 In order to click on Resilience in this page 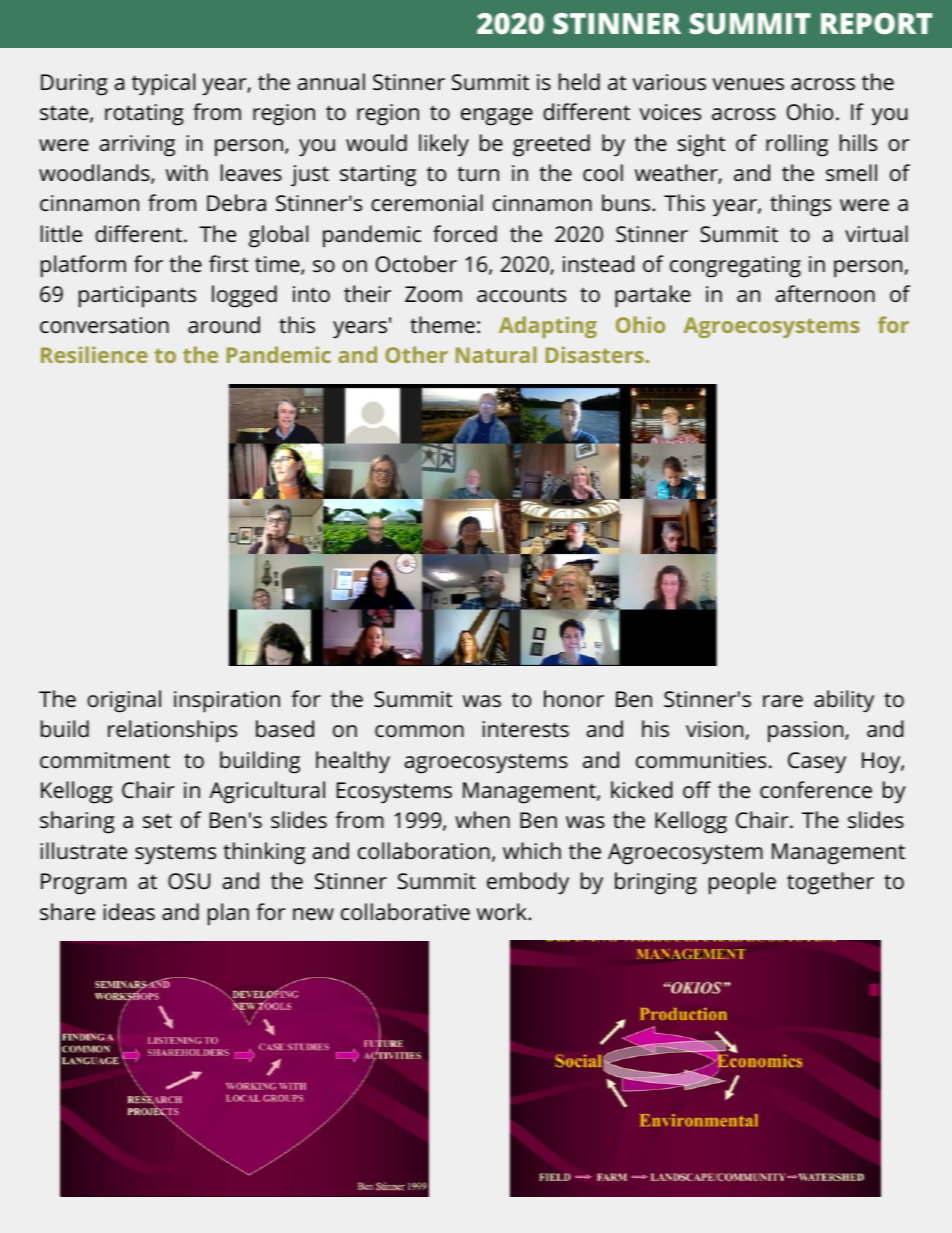, I will do `click(94, 354)`.
